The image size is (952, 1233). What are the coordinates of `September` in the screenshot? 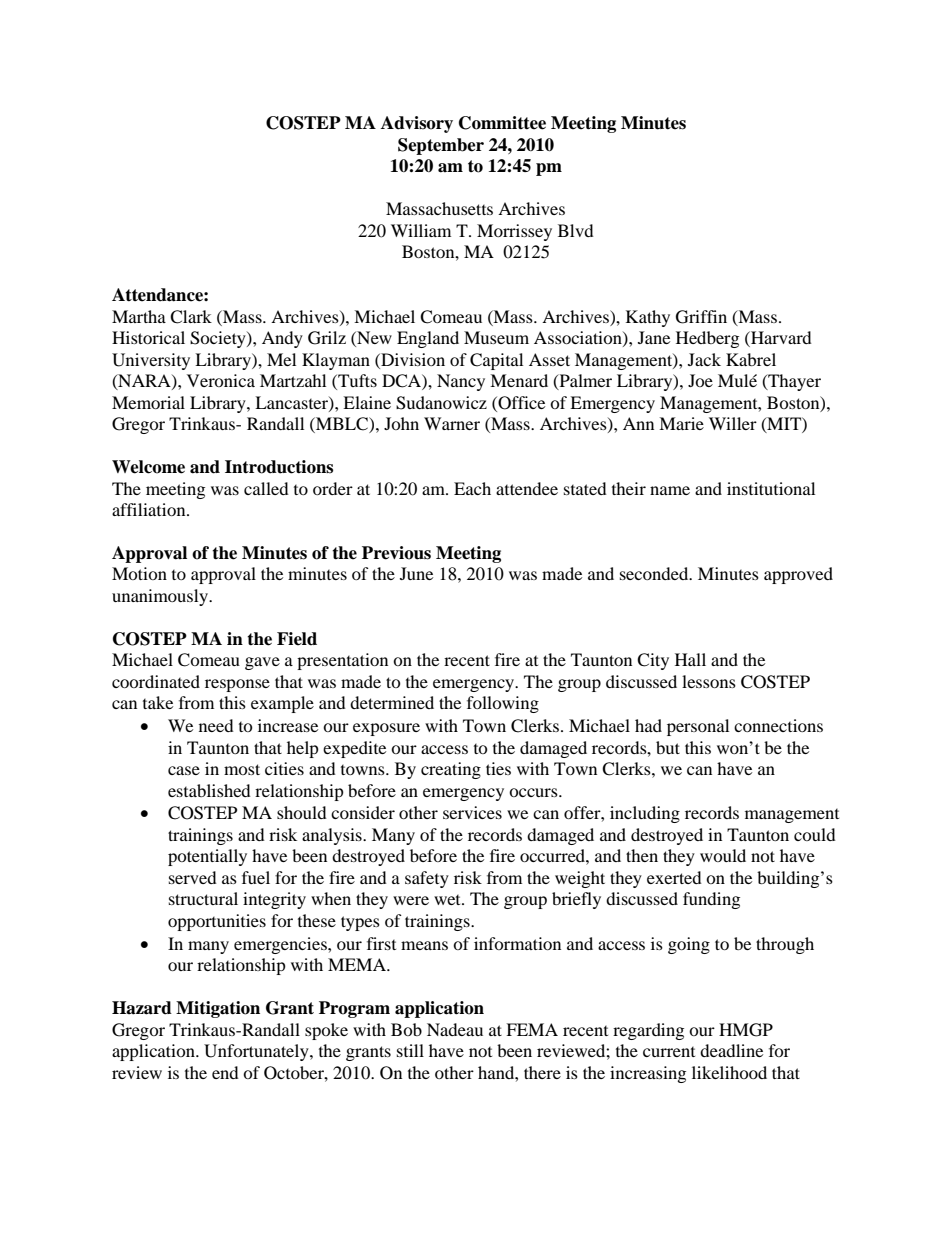 It's located at (441, 146).
